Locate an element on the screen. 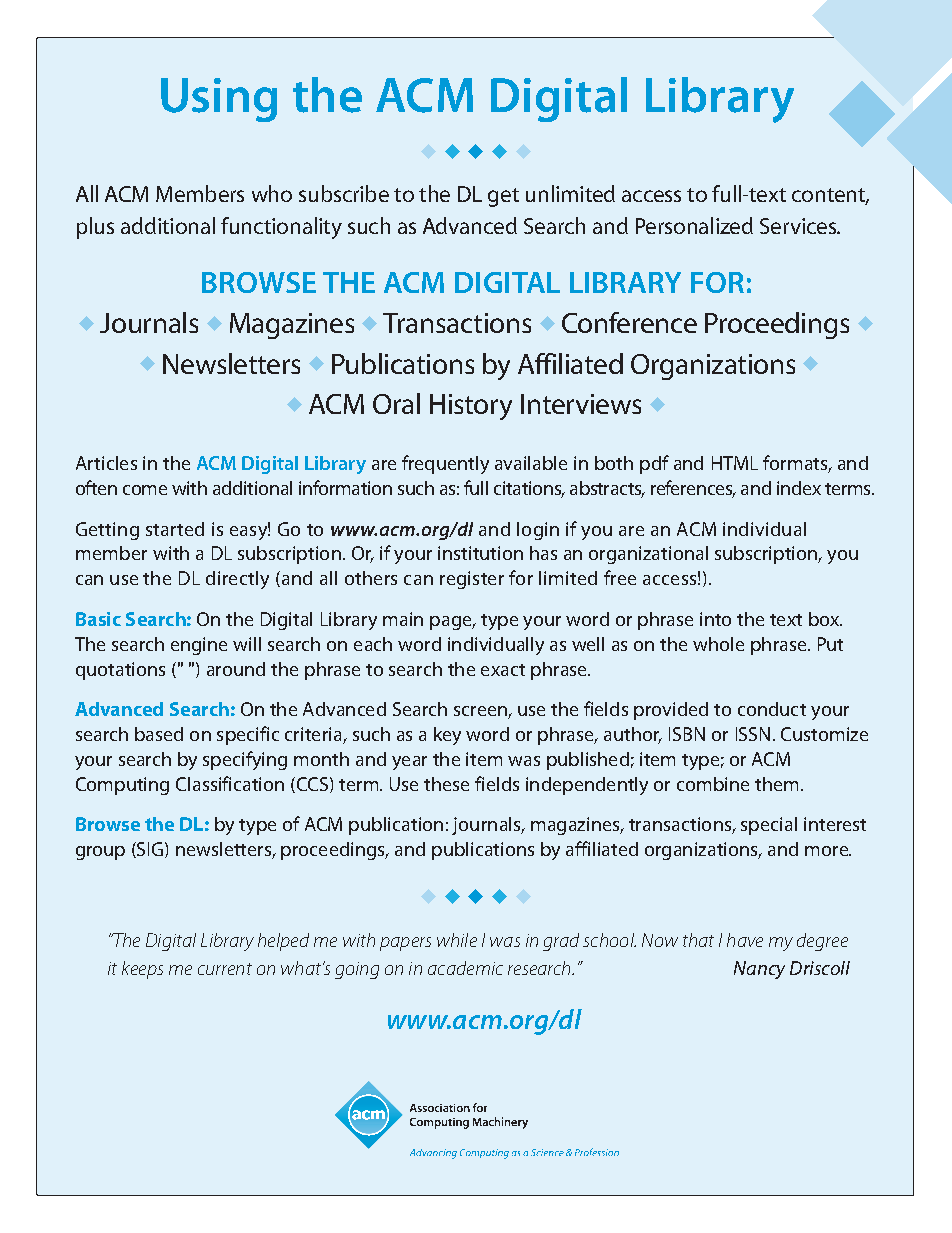 The width and height of the screenshot is (952, 1233). current is located at coordinates (225, 969).
